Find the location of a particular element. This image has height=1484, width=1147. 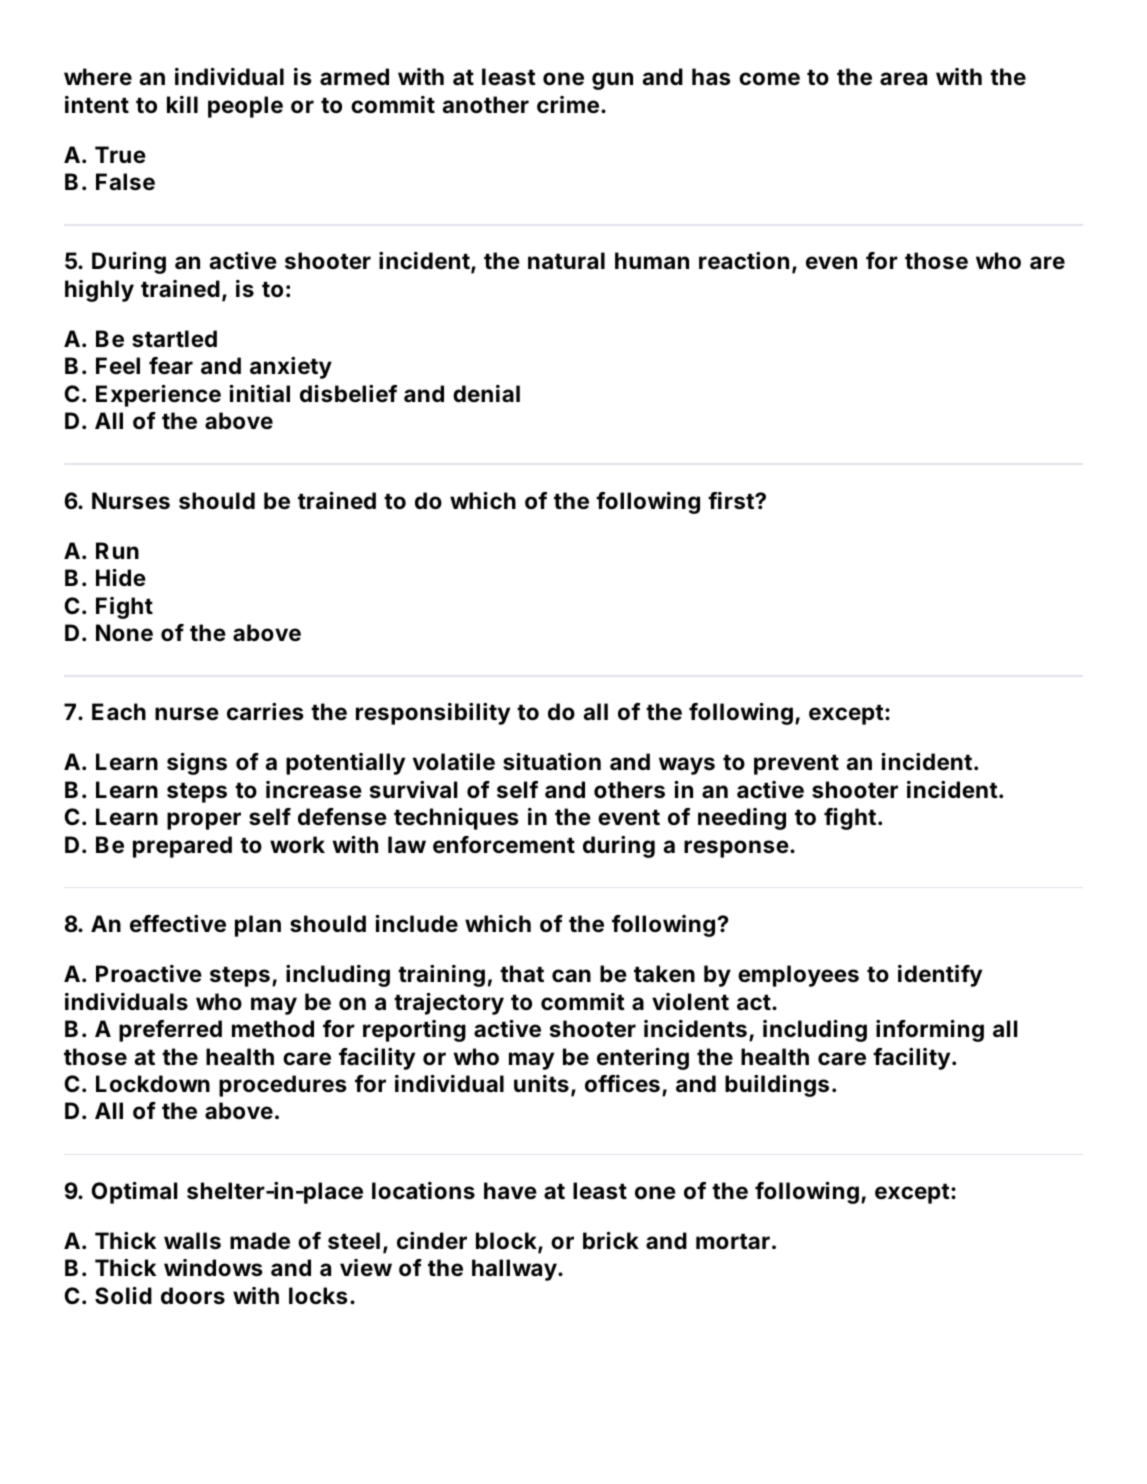

kill is located at coordinates (182, 104).
